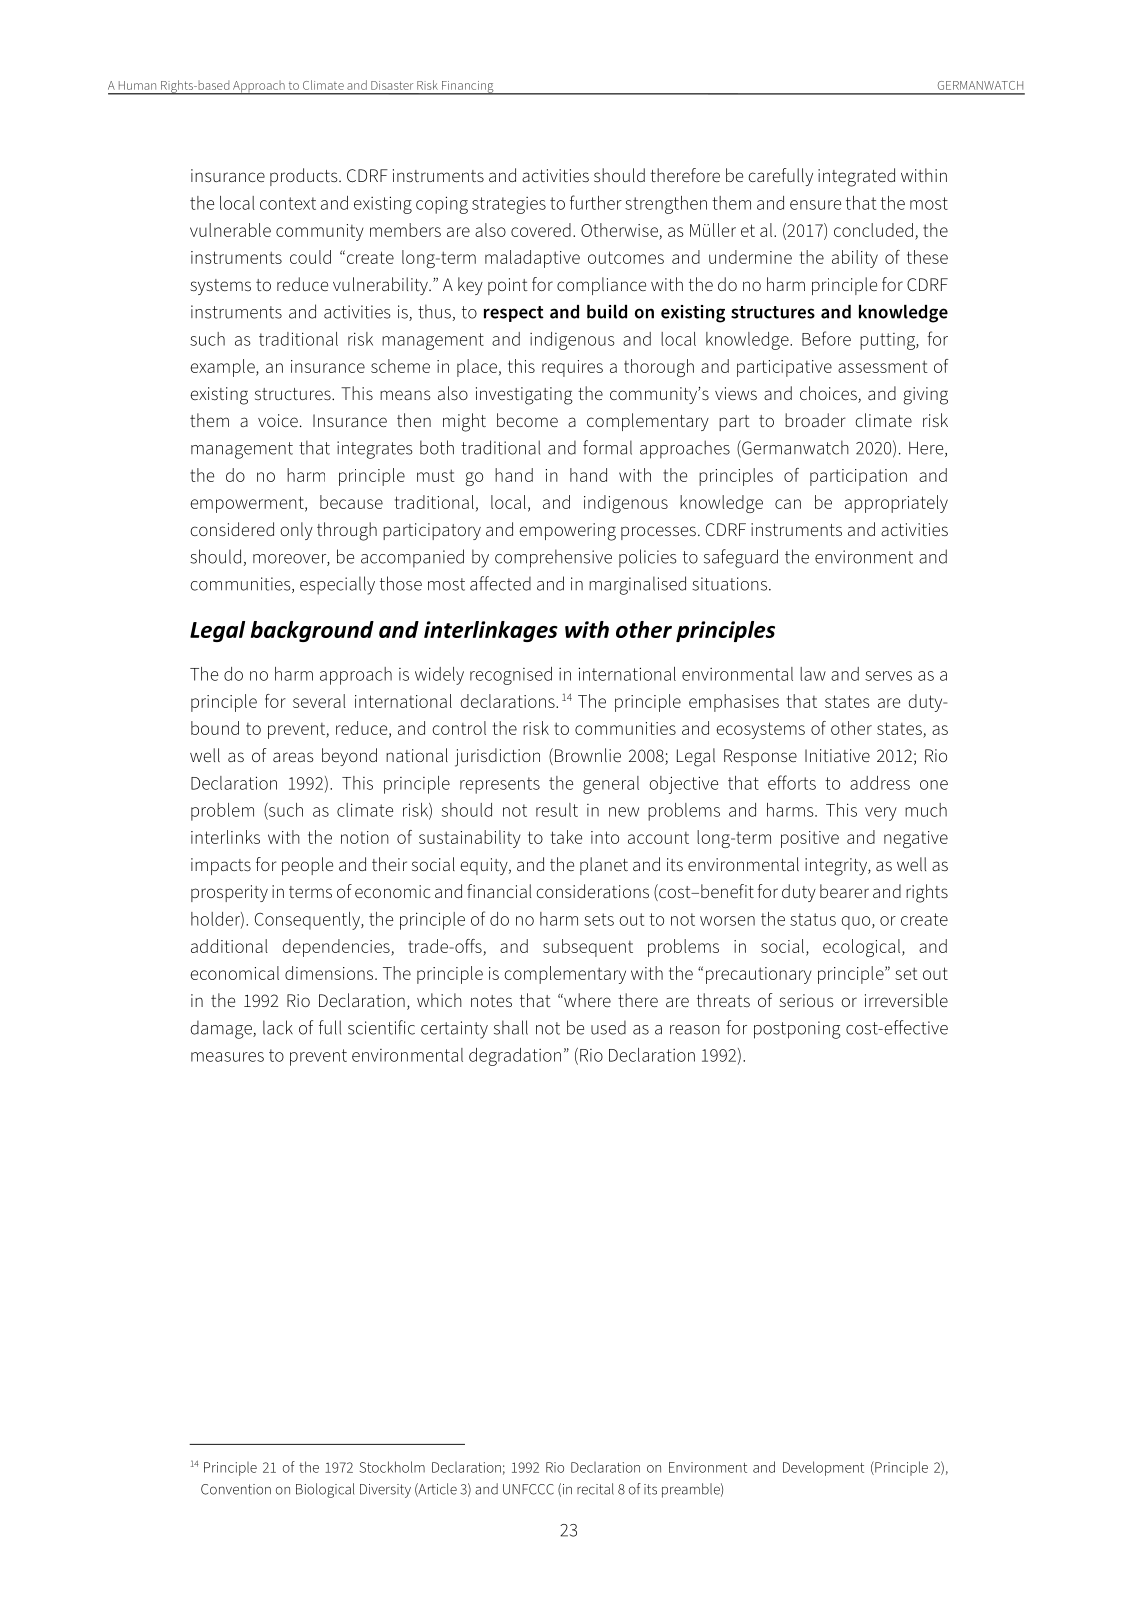 The image size is (1138, 1609). I want to click on products, so click(305, 177).
